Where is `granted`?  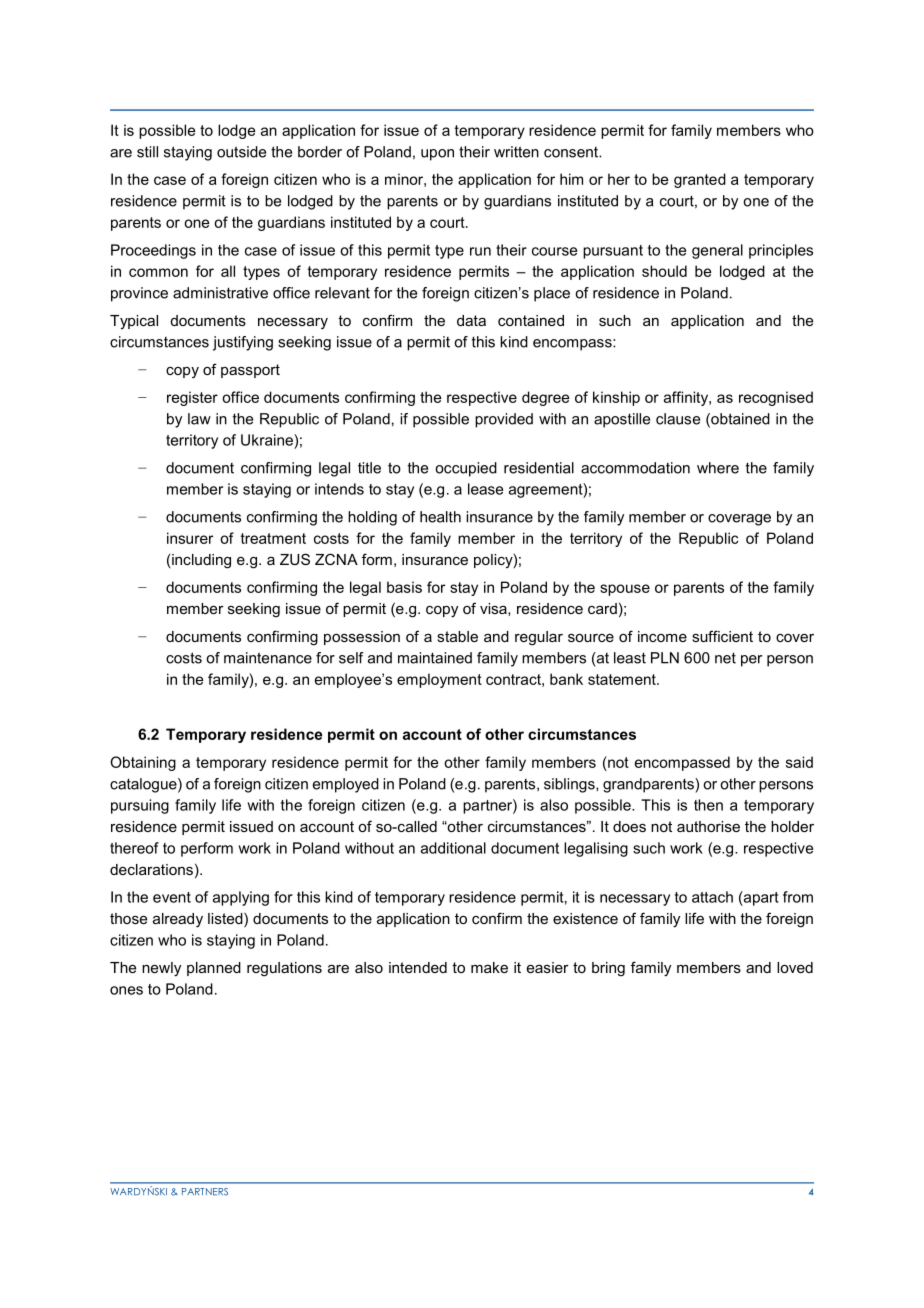 granted is located at coordinates (700, 180).
